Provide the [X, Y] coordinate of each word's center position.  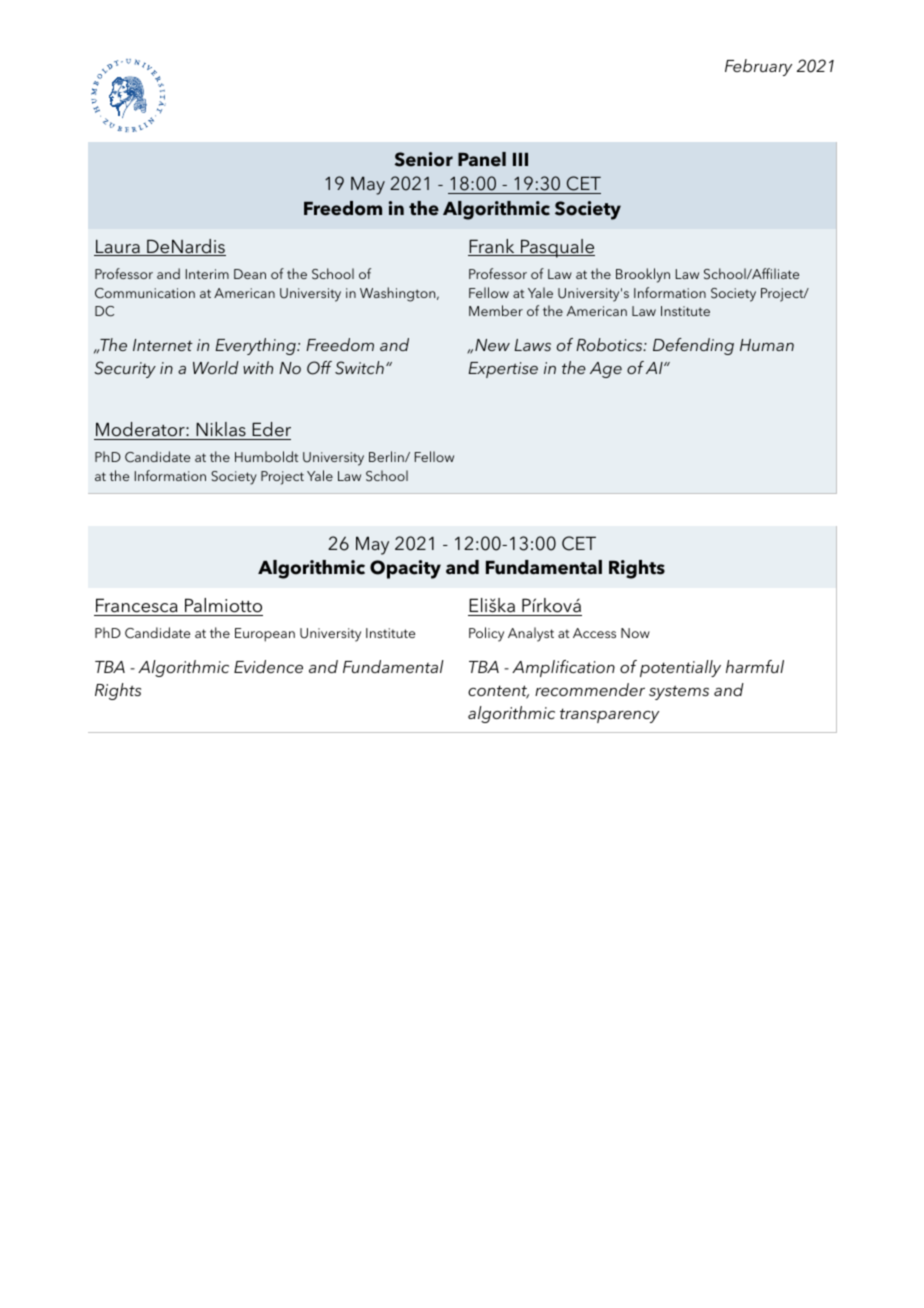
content [498, 692]
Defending [693, 346]
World [216, 367]
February [758, 67]
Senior [424, 159]
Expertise [503, 370]
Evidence [268, 666]
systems [679, 692]
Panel [482, 159]
